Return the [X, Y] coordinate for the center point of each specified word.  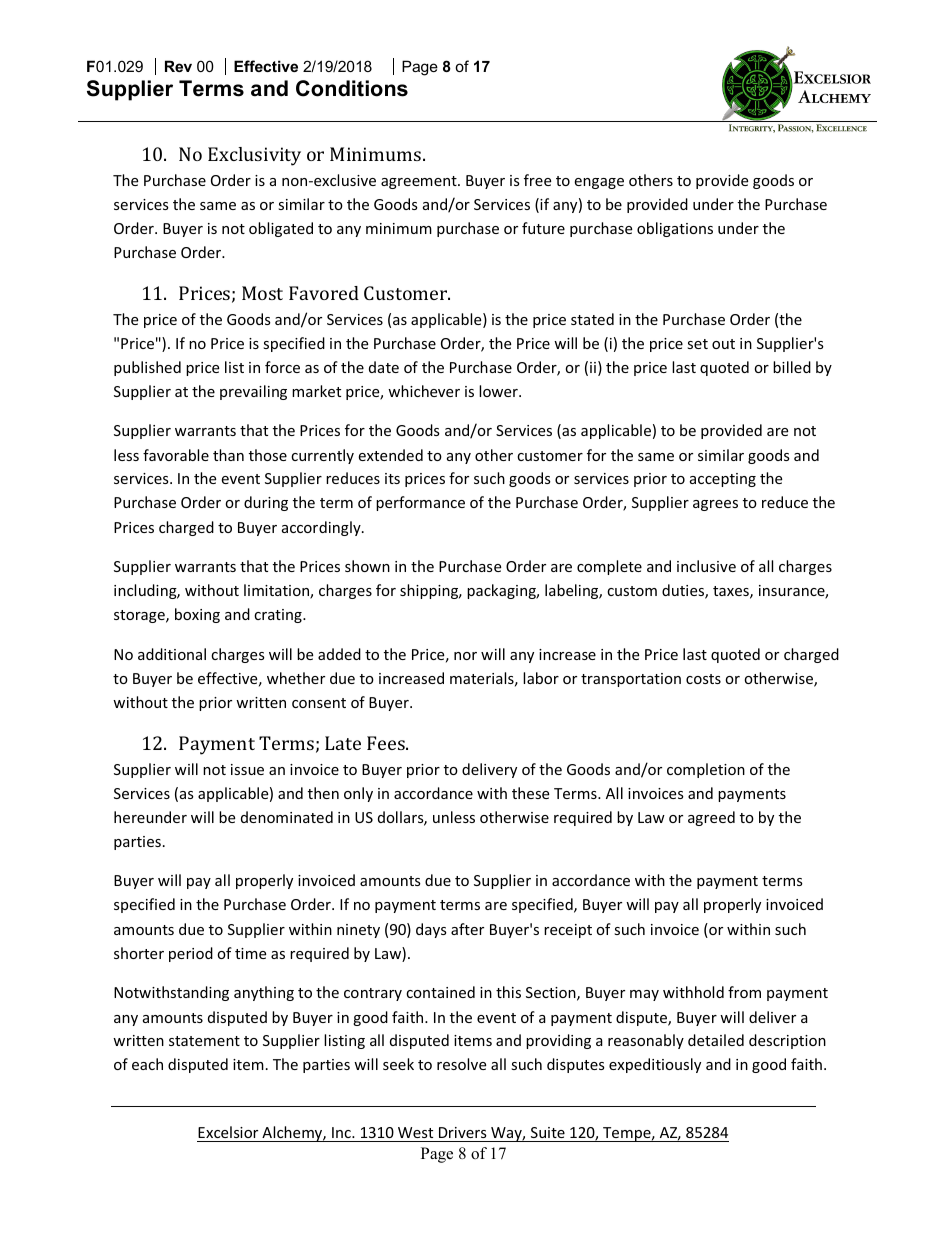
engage [599, 183]
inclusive [706, 566]
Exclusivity [254, 156]
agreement [420, 182]
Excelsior [228, 1132]
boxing [197, 615]
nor [465, 656]
